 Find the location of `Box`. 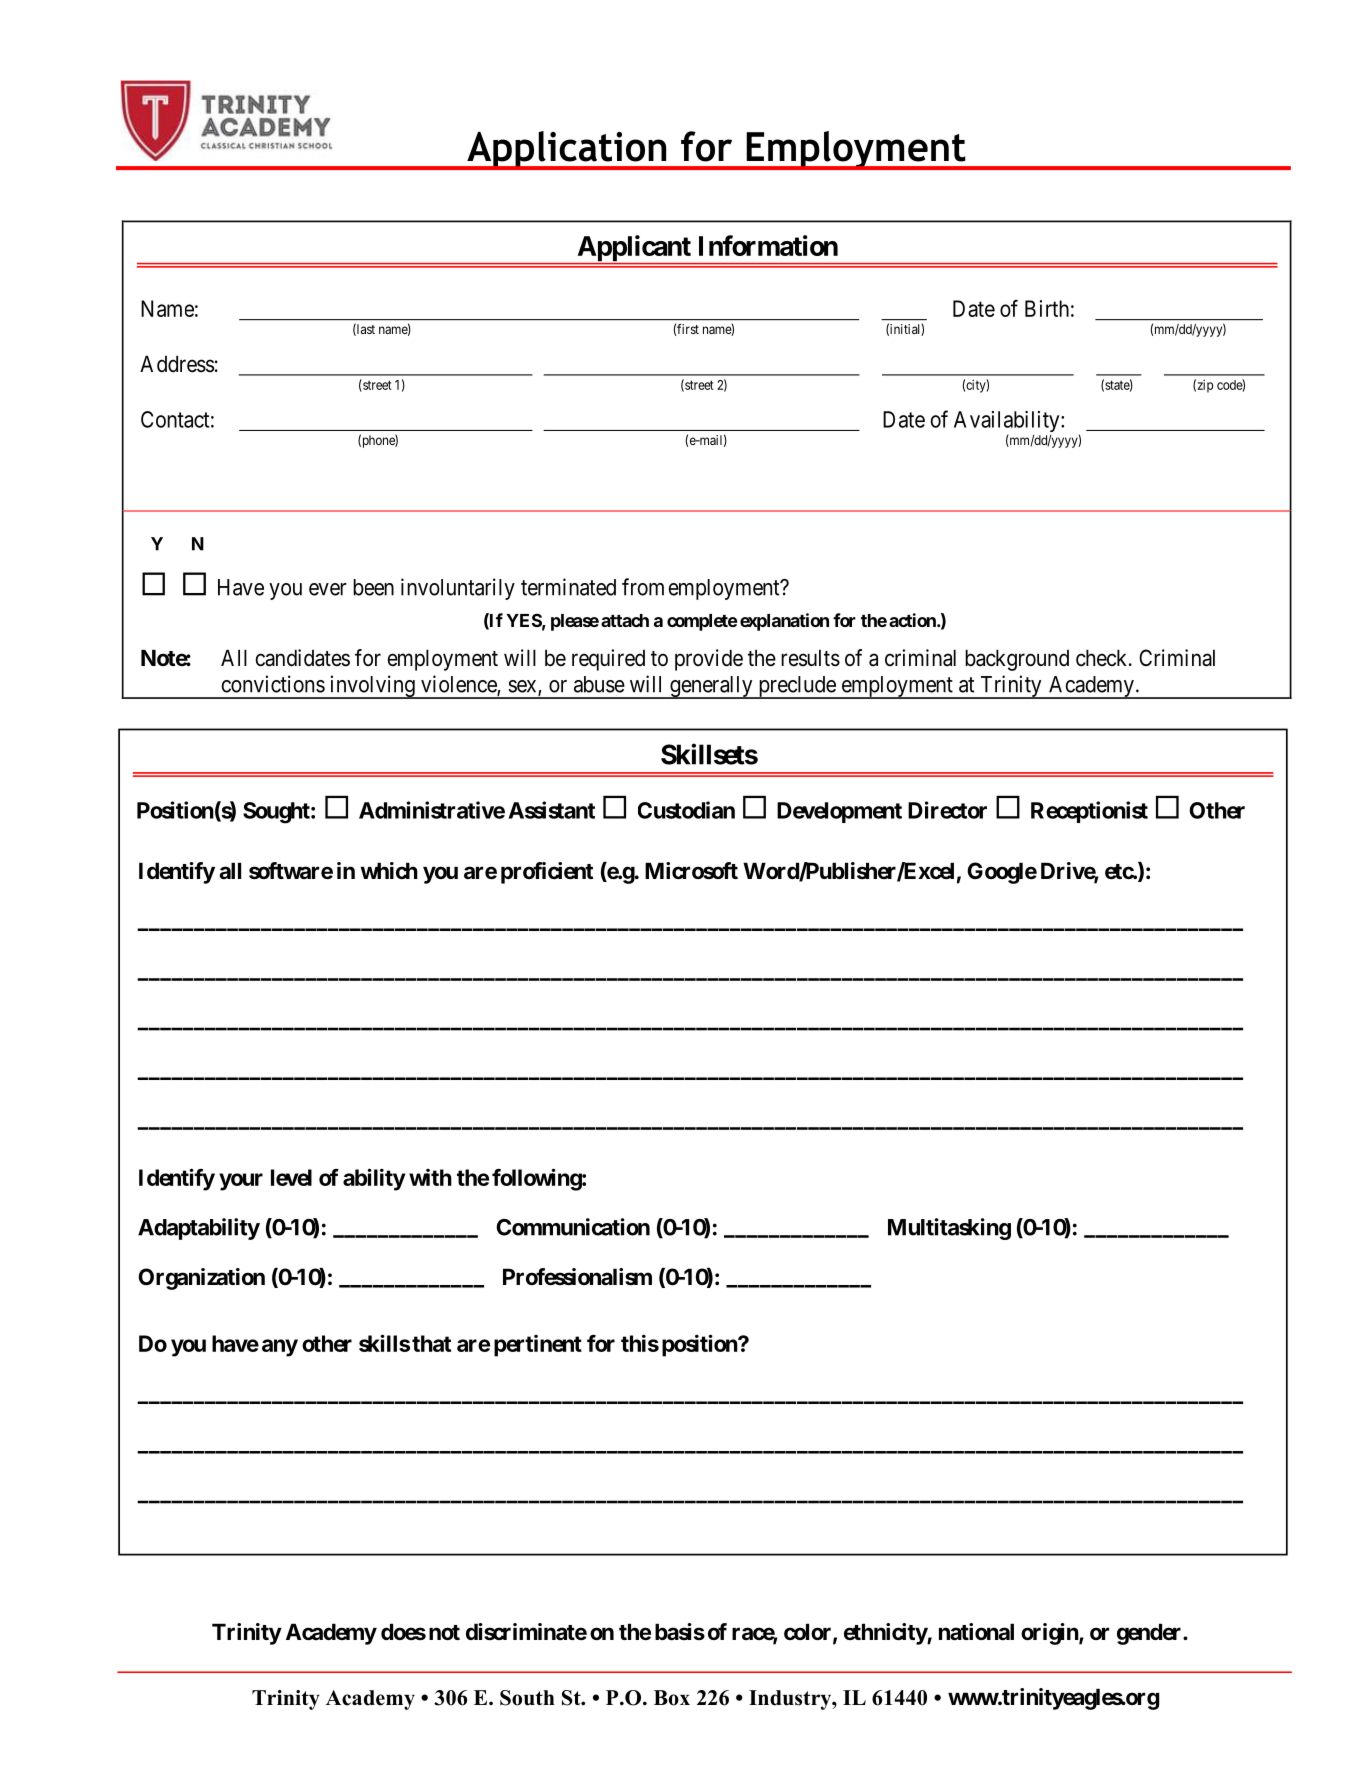

Box is located at coordinates (672, 1698).
